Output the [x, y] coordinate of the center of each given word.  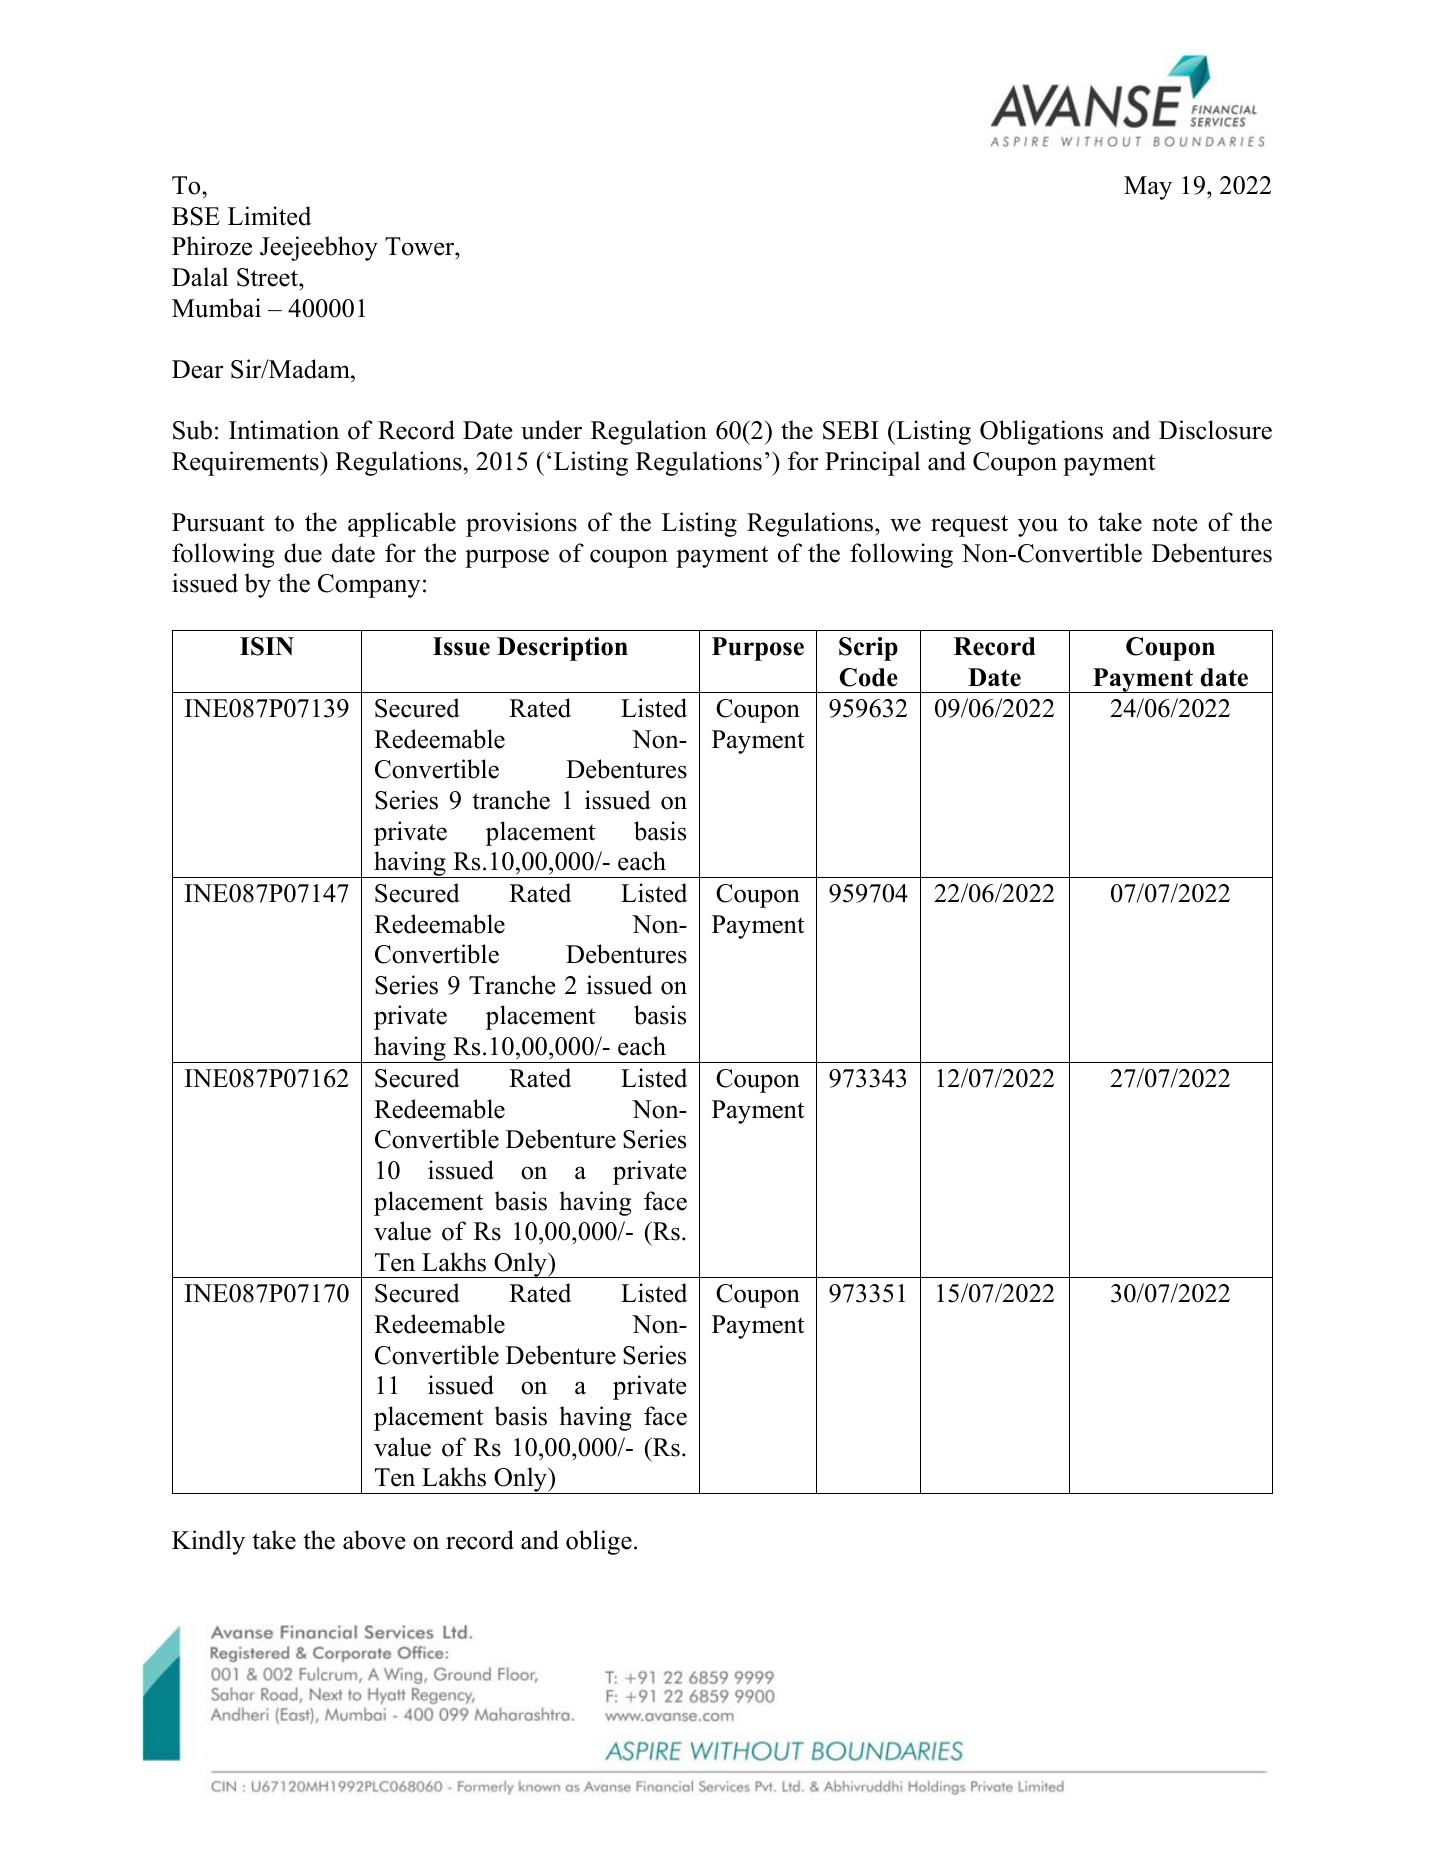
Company [369, 586]
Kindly [208, 1542]
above [374, 1540]
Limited [269, 216]
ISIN [267, 646]
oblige [599, 1542]
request [969, 526]
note [1174, 523]
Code [869, 677]
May [1148, 188]
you [1038, 527]
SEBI [851, 430]
